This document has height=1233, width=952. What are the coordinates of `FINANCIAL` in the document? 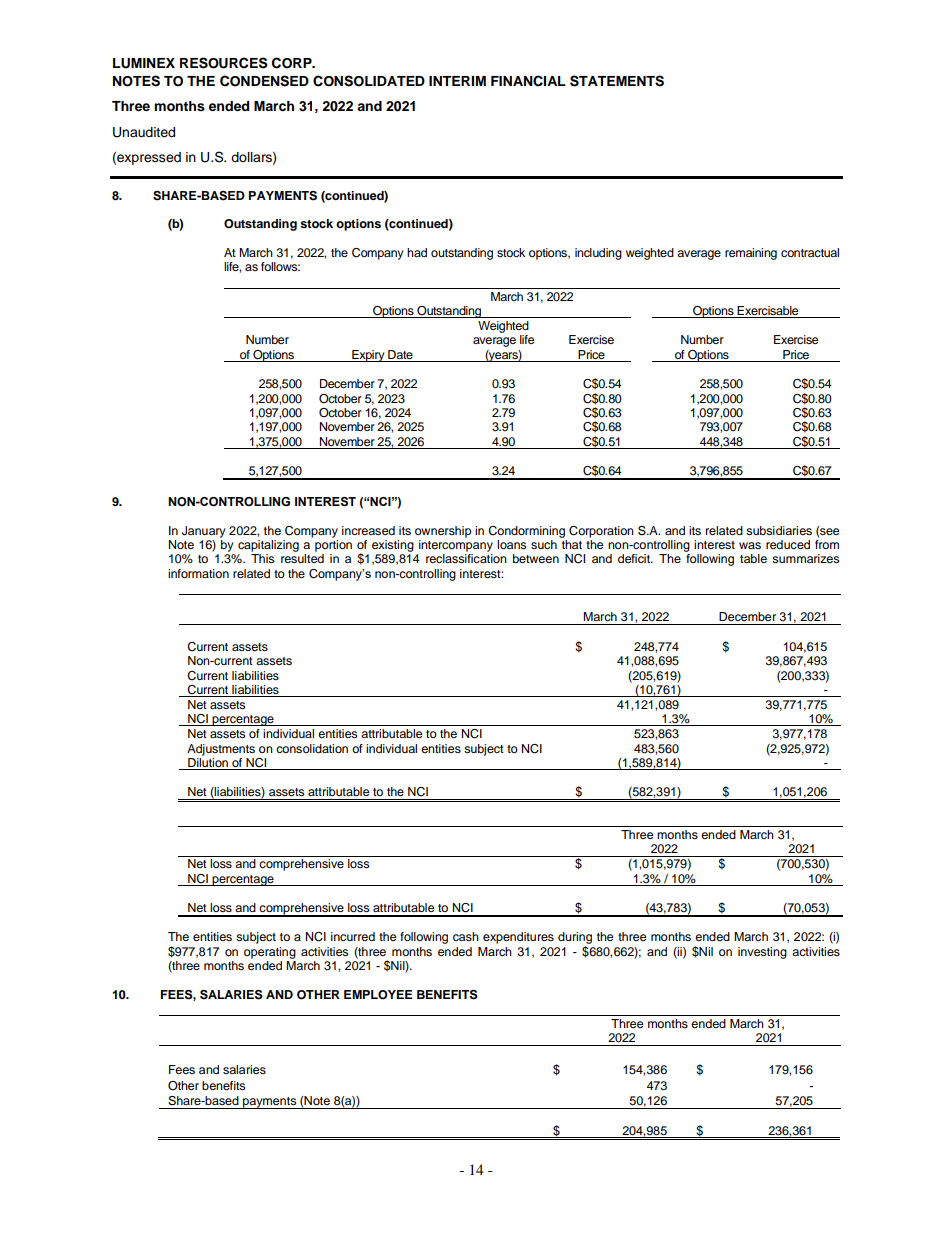 It's located at (528, 81).
